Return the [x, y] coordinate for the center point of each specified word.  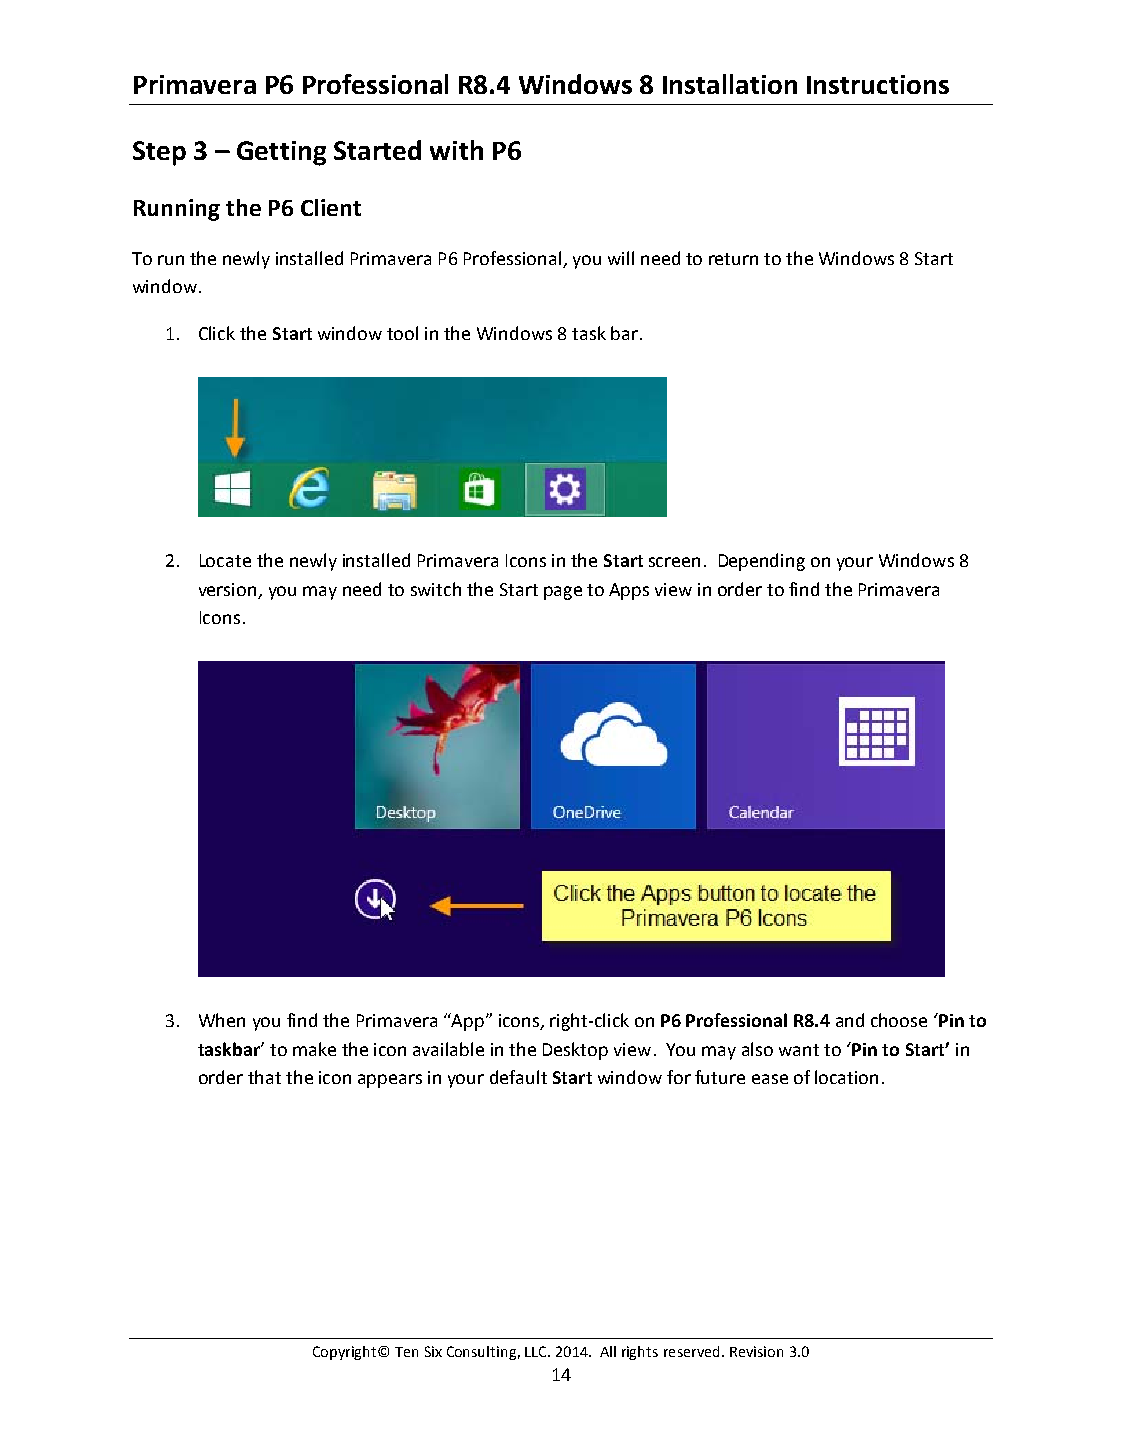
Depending [762, 562]
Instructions [878, 84]
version [227, 589]
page [563, 593]
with [456, 150]
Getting [281, 153]
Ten [406, 1352]
